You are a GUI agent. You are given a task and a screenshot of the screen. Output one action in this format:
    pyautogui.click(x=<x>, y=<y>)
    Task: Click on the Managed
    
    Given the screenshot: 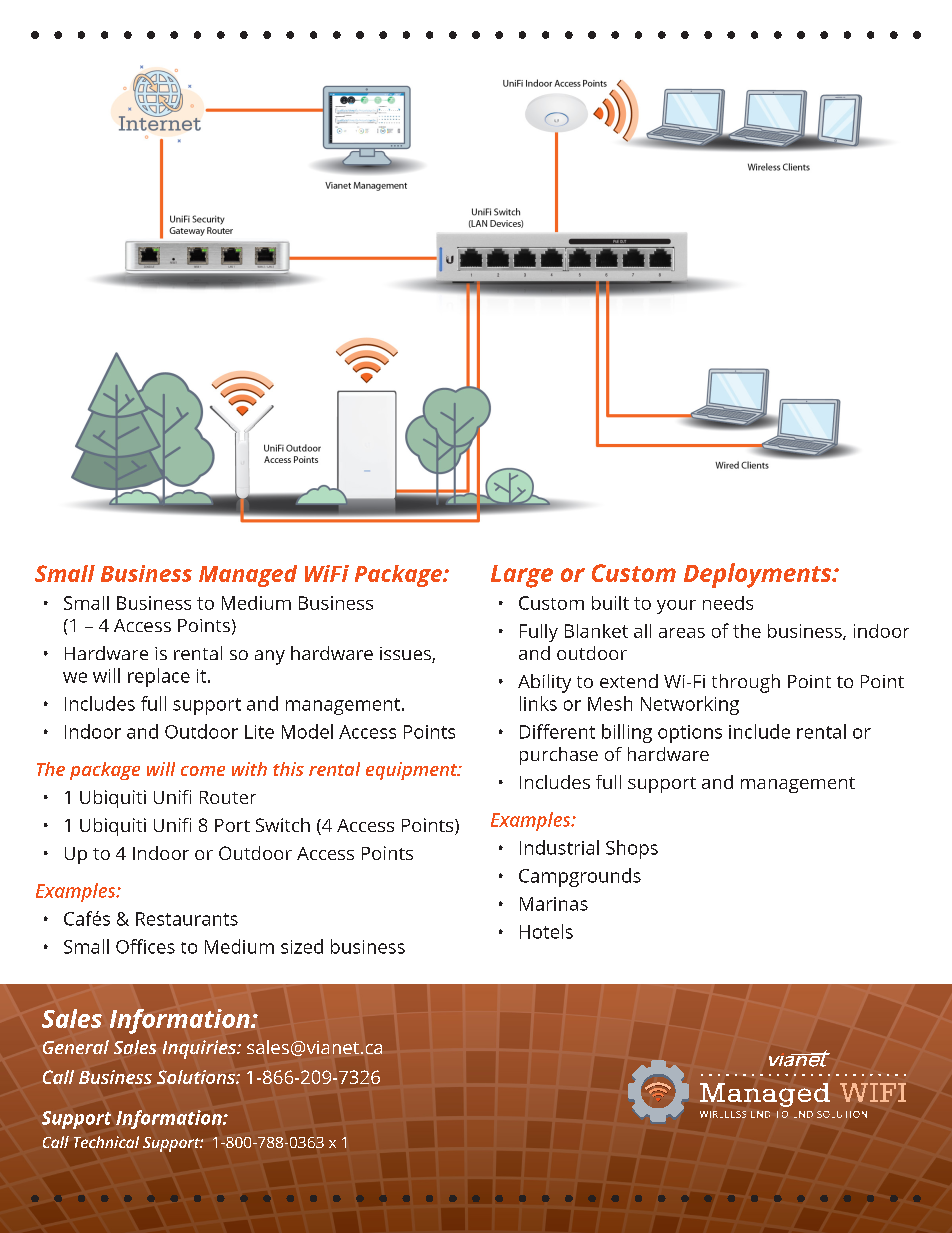 What is the action you would take?
    pyautogui.click(x=248, y=576)
